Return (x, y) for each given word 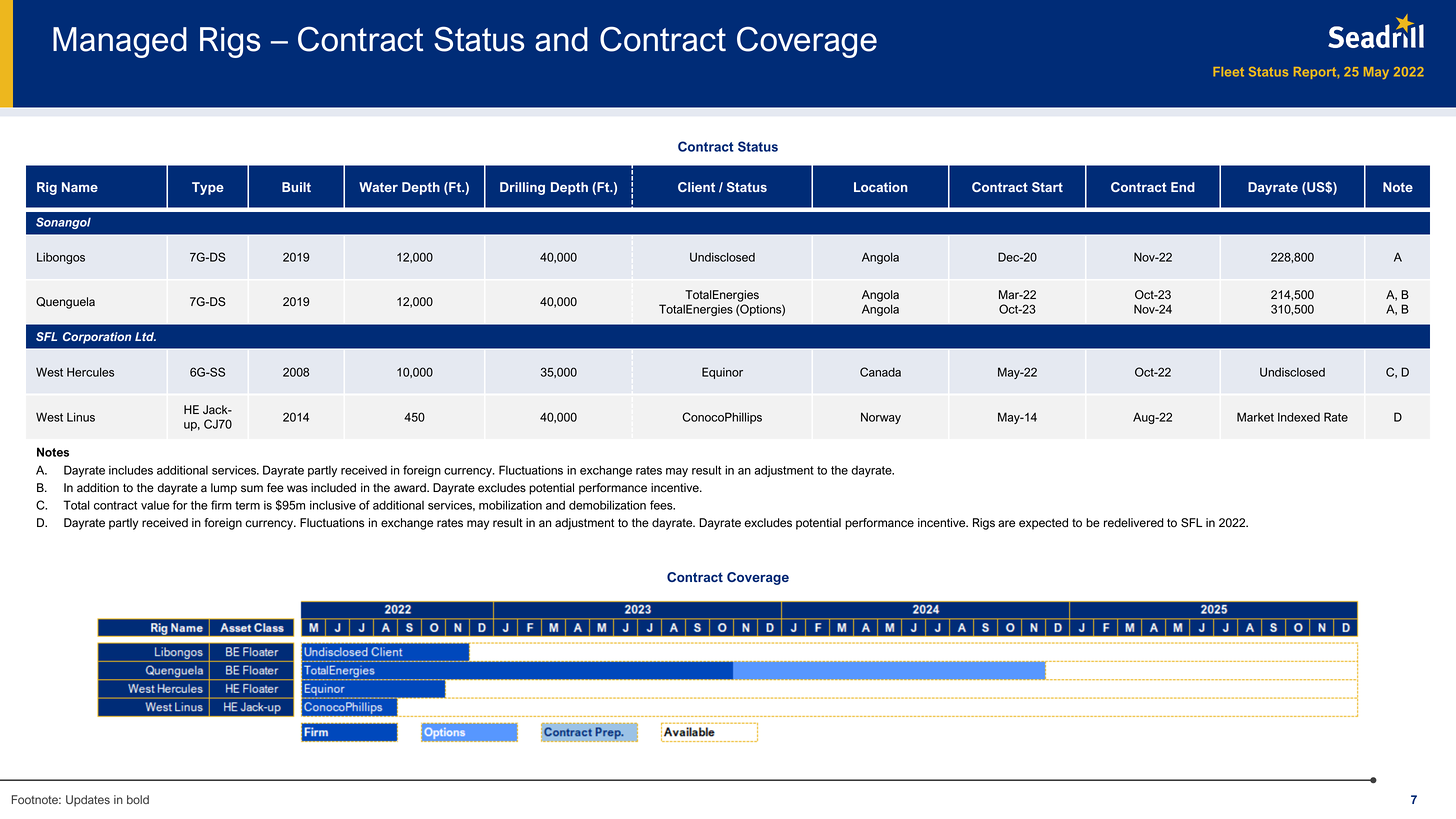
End (1183, 187)
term (247, 505)
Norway (881, 418)
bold (138, 799)
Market (1255, 417)
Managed (120, 42)
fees (662, 505)
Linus (81, 417)
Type (208, 188)
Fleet (1228, 72)
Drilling (522, 188)
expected (1043, 524)
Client (696, 187)
